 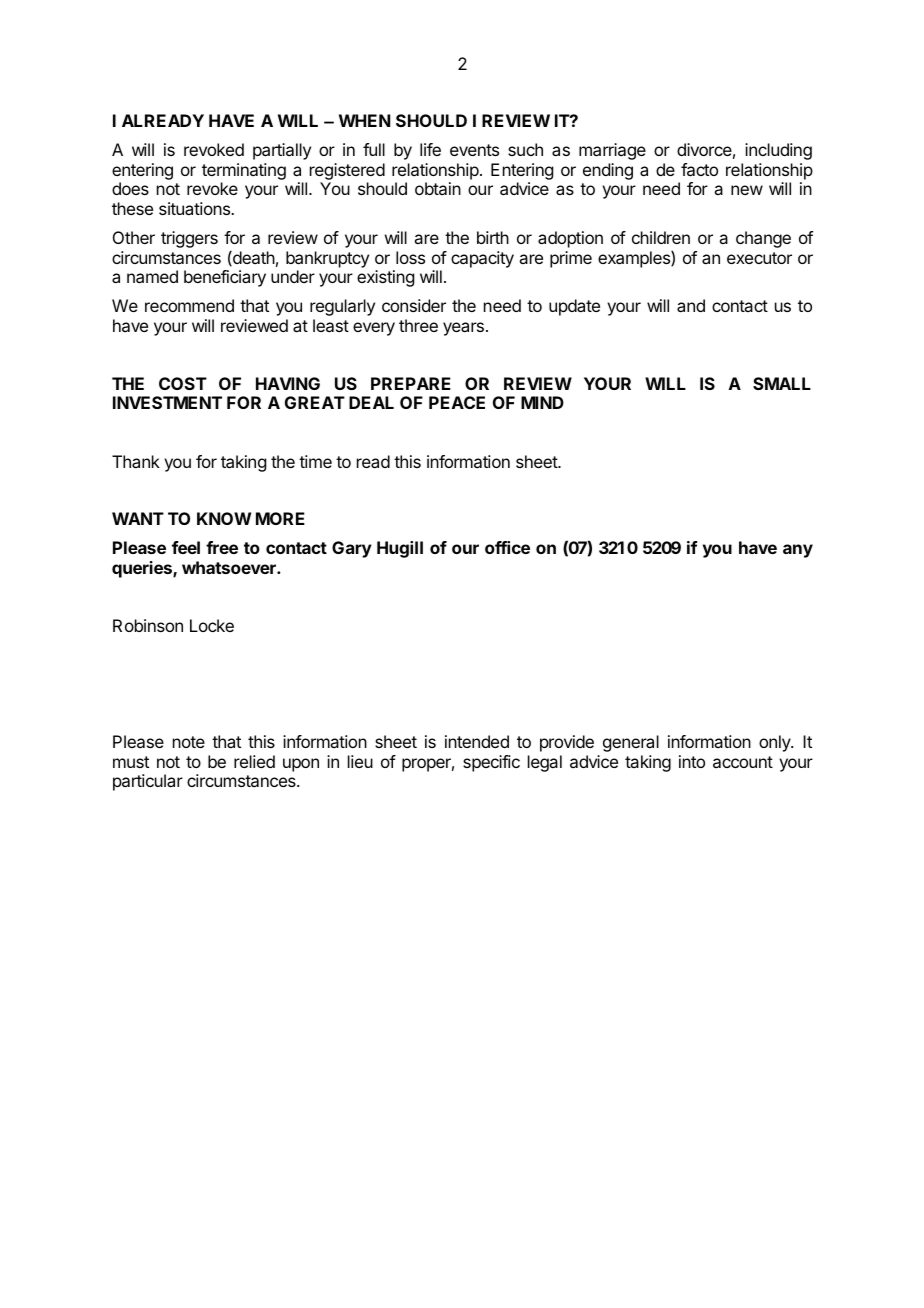 I want to click on any, so click(x=798, y=551).
